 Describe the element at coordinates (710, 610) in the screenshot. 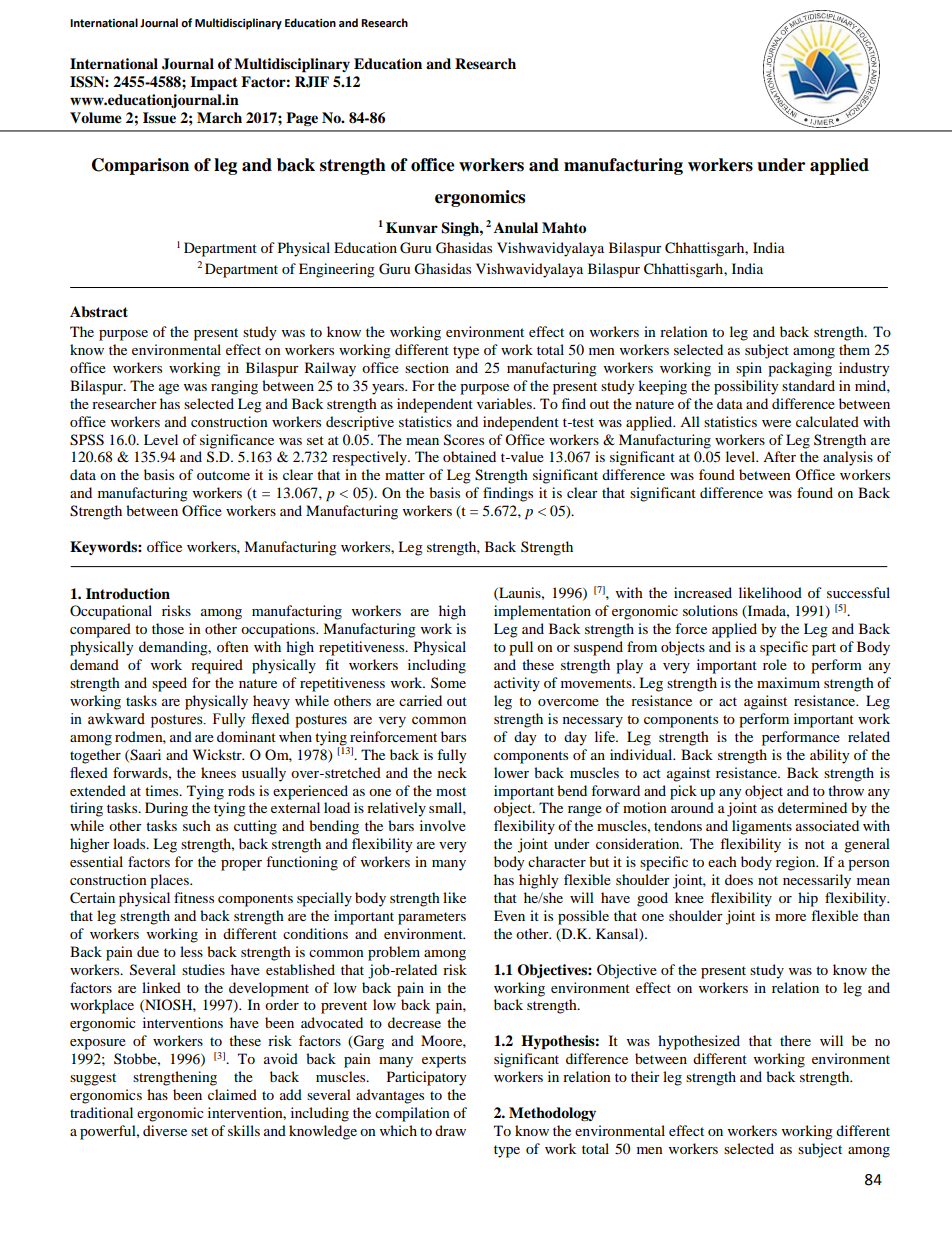

I see `solutions` at that location.
